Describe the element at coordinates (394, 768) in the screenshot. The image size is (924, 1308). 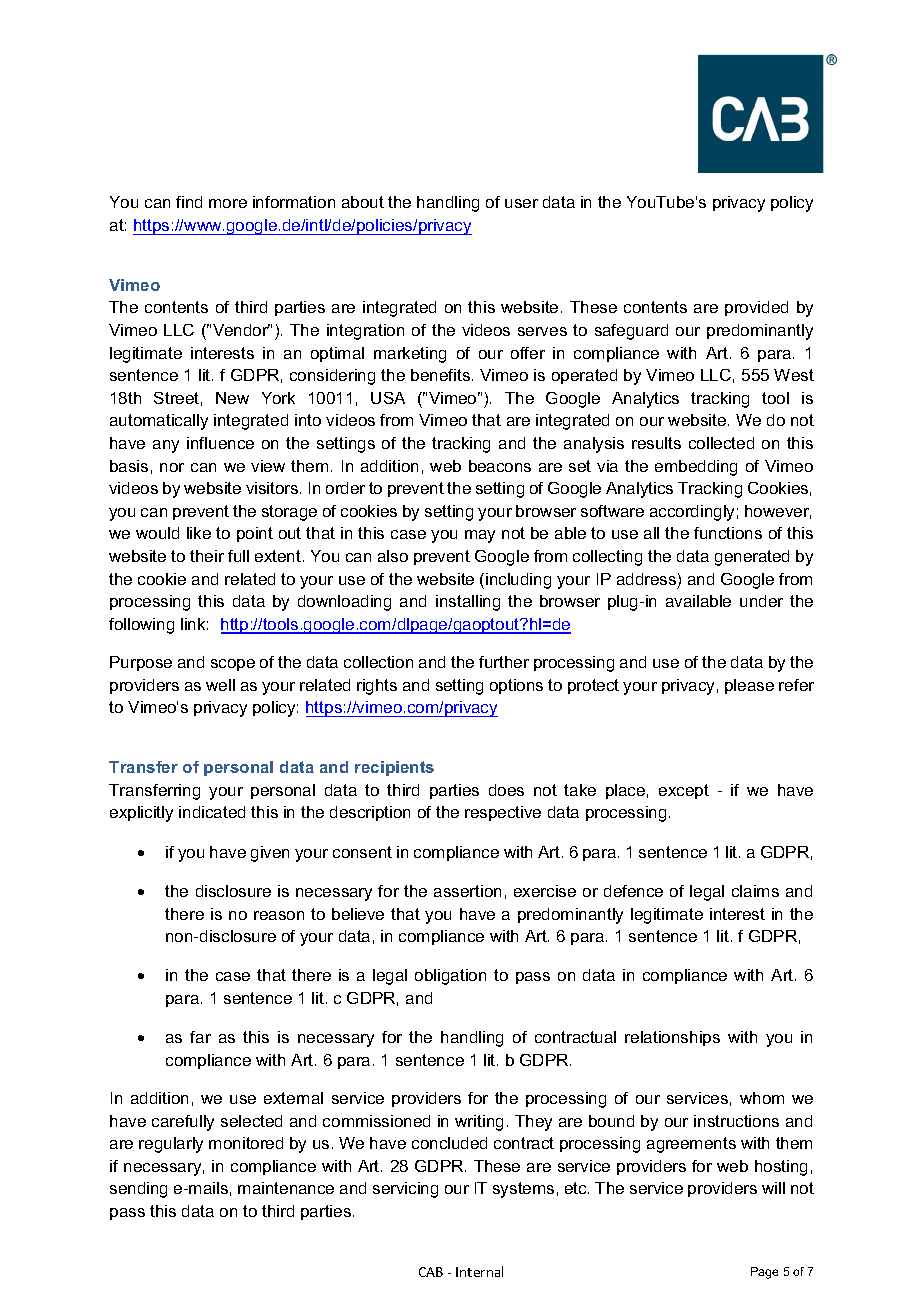
I see `recipients` at that location.
